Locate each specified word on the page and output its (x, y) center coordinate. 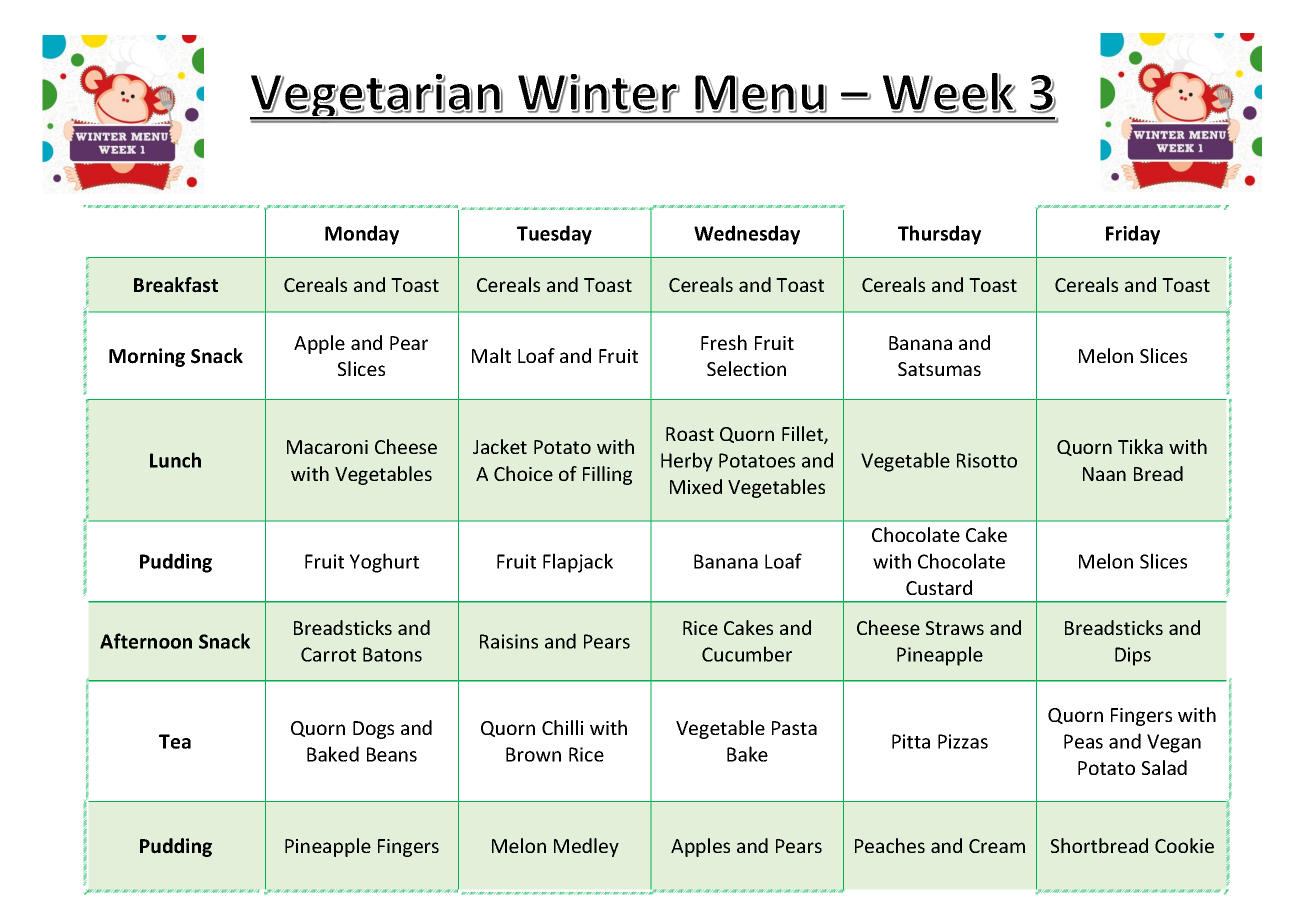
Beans (392, 754)
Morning (147, 357)
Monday (362, 235)
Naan (1104, 474)
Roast (690, 434)
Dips (1133, 656)
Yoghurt (384, 563)
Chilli (562, 727)
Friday (1133, 235)
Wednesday (747, 235)
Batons (392, 654)
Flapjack (578, 563)
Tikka (1140, 446)
